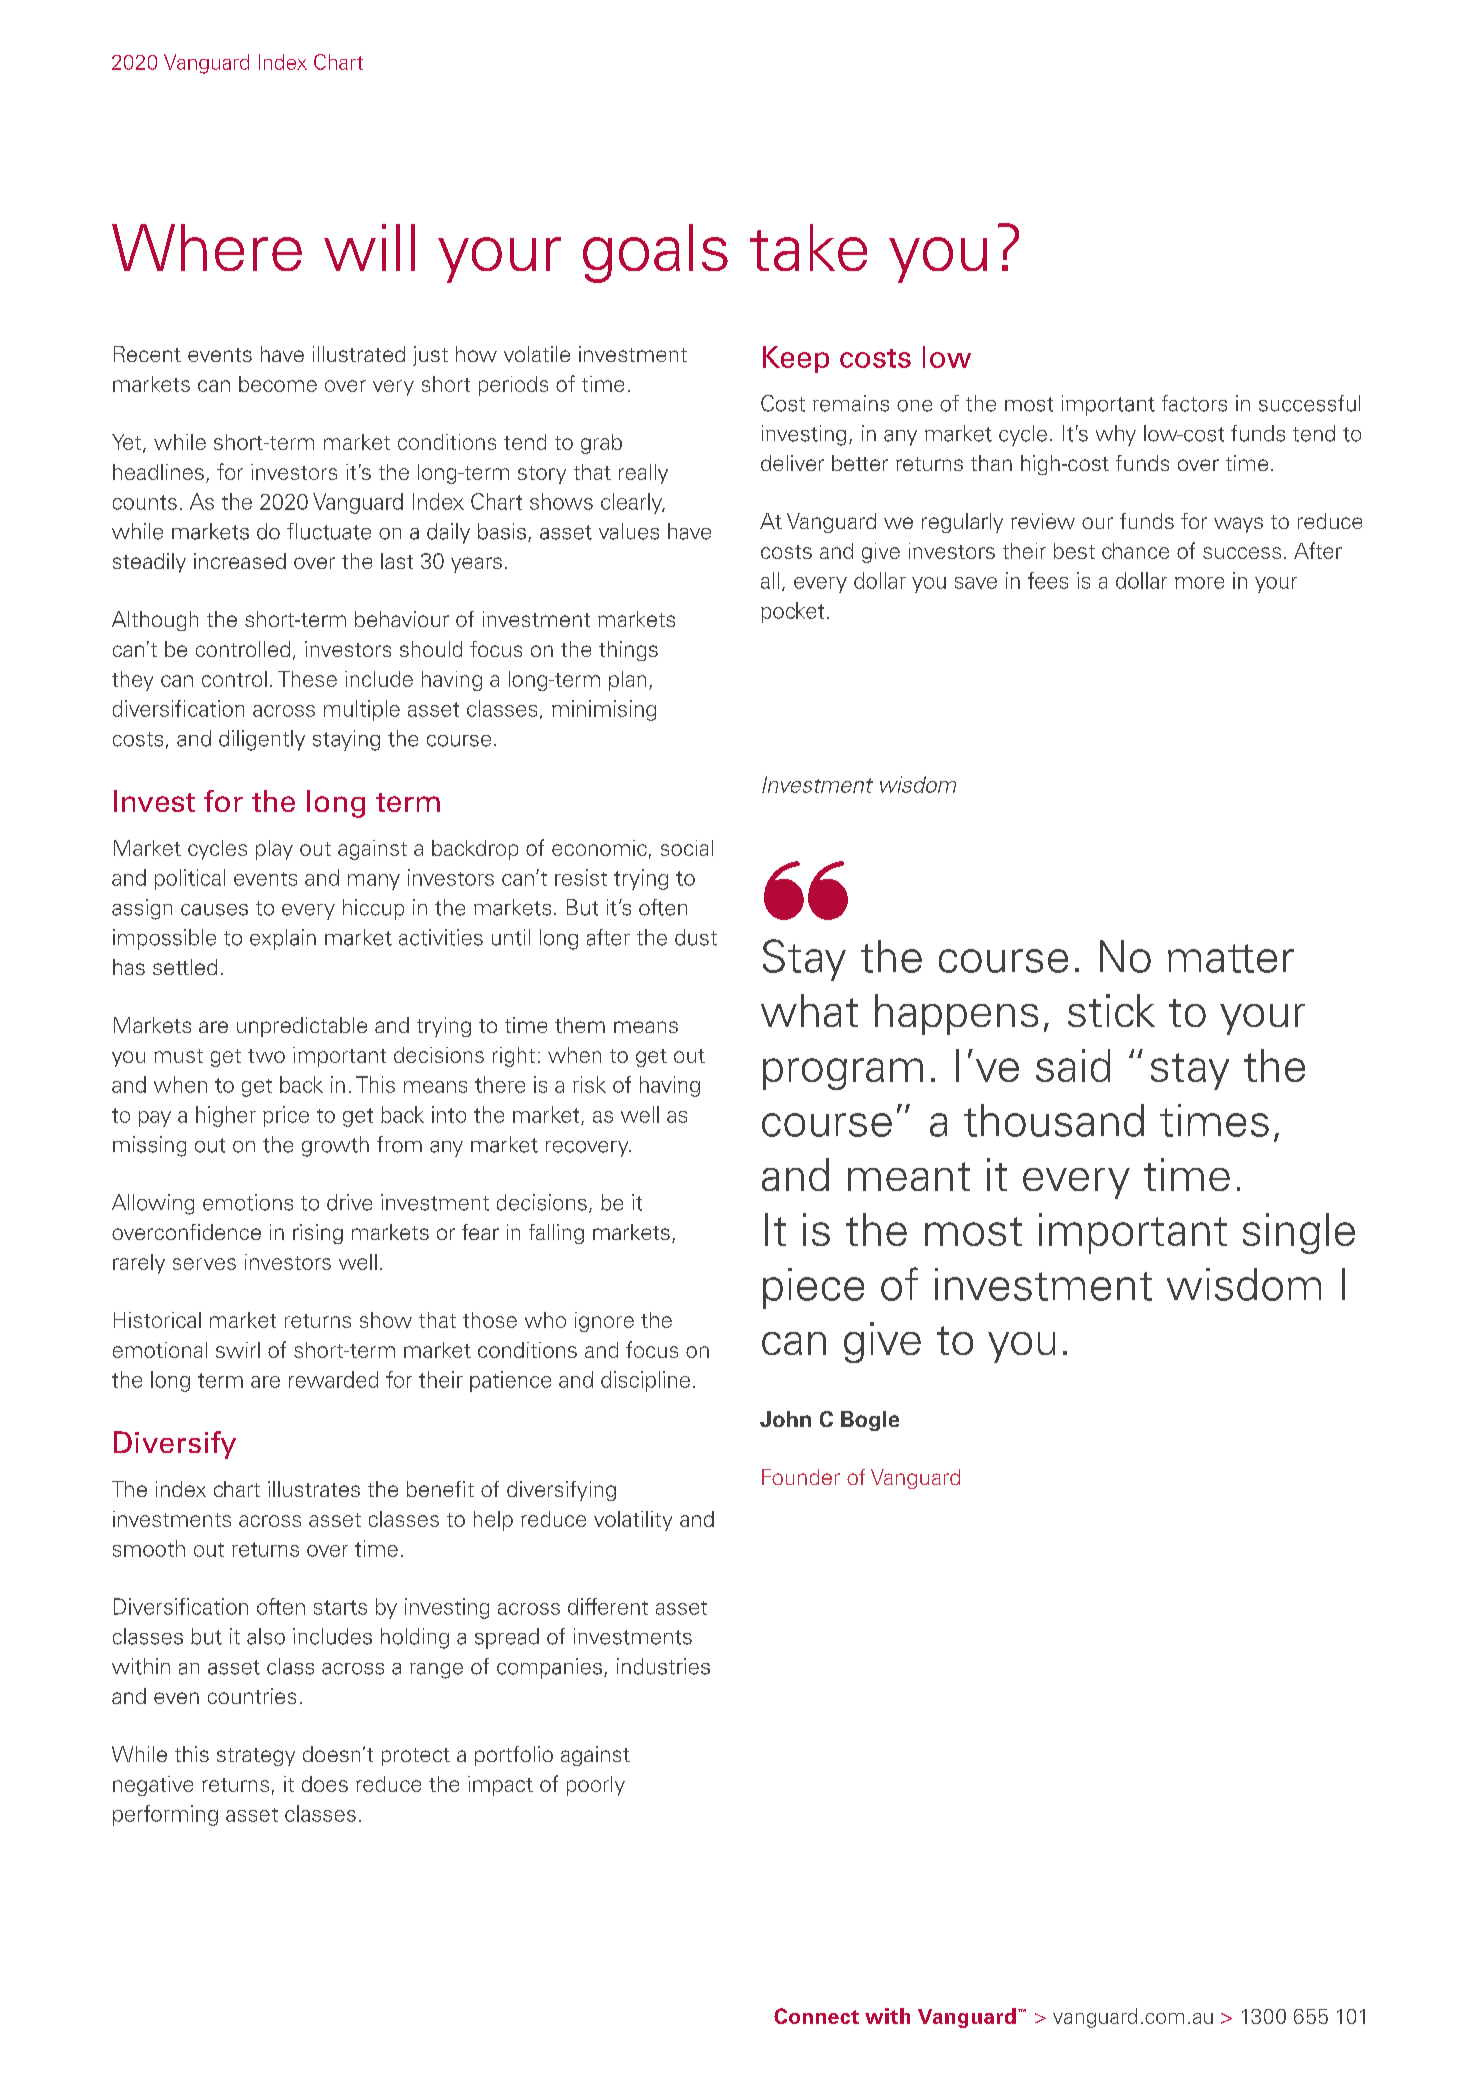 The image size is (1479, 2092). Describe the element at coordinates (333, 1379) in the document. I see `rewarded` at that location.
